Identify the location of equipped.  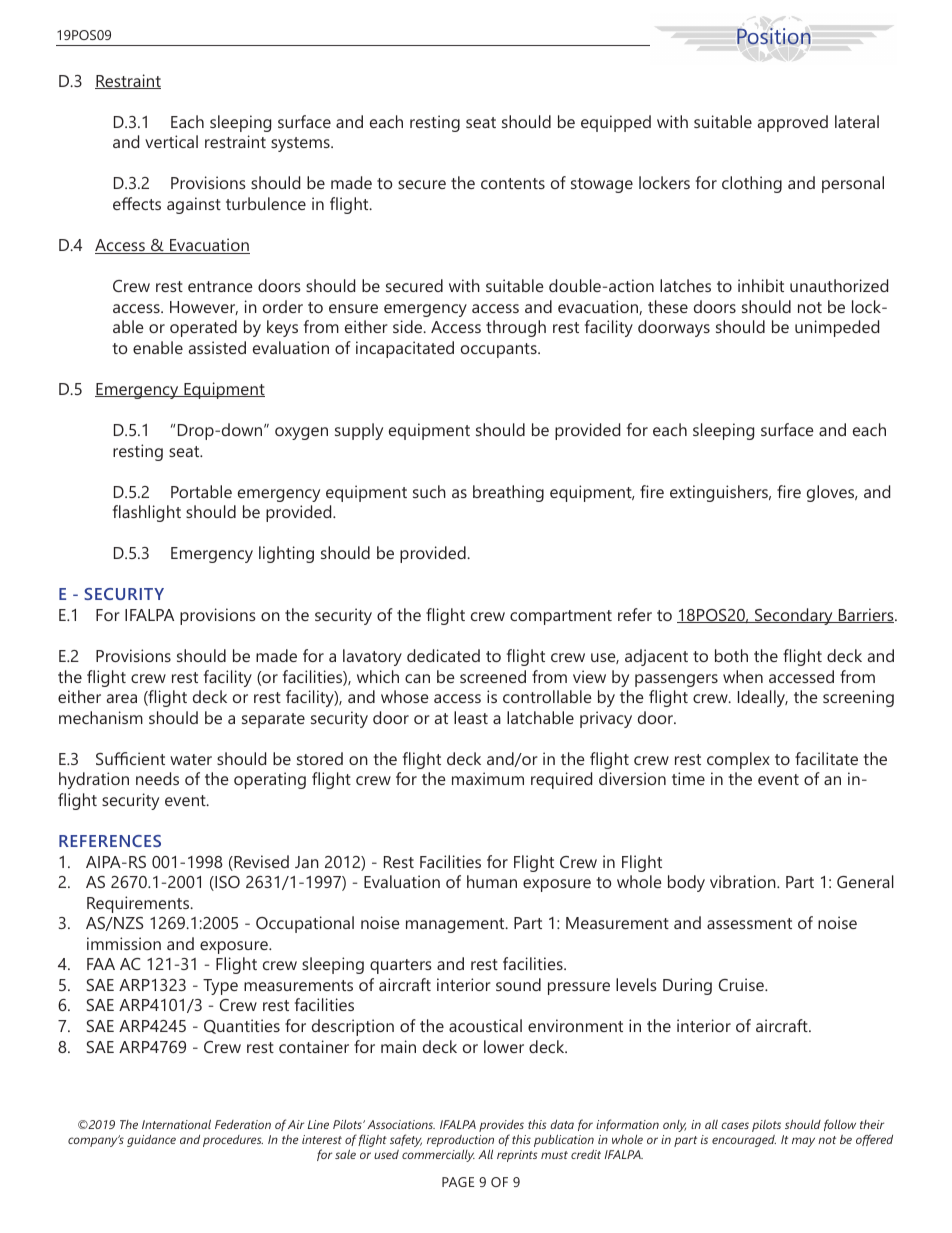
(616, 123).
